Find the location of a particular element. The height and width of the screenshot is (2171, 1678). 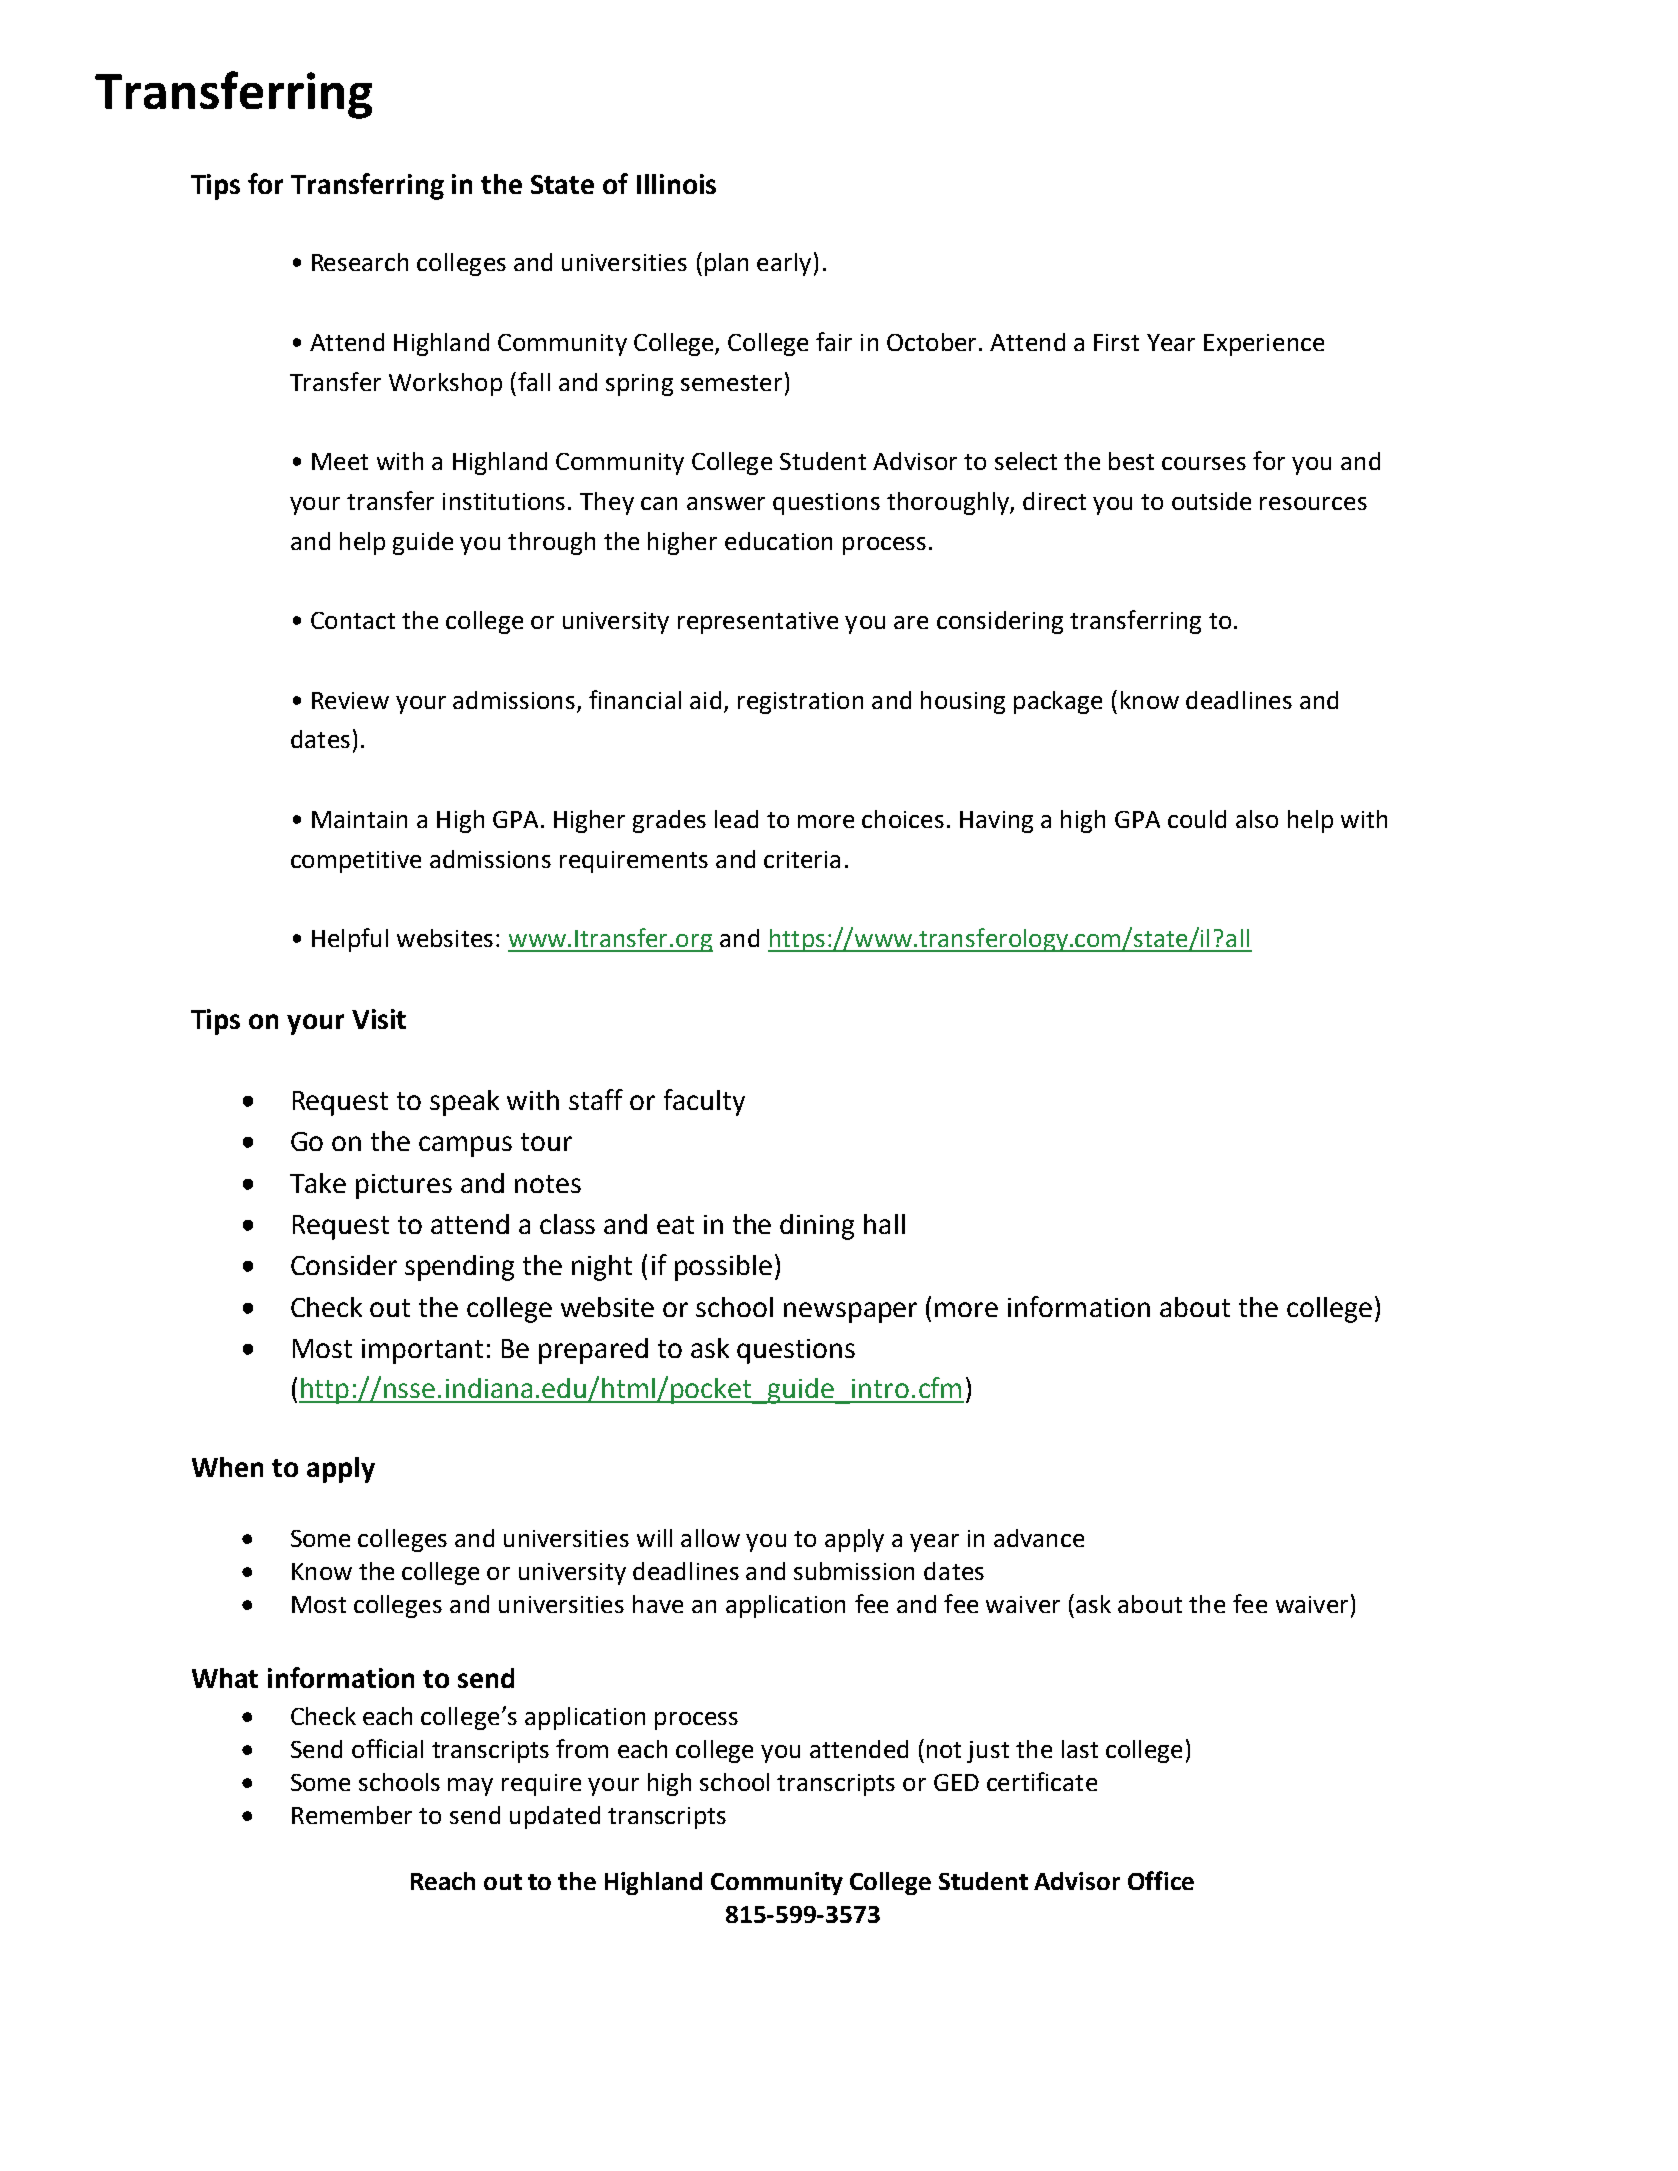

GED is located at coordinates (956, 1782).
